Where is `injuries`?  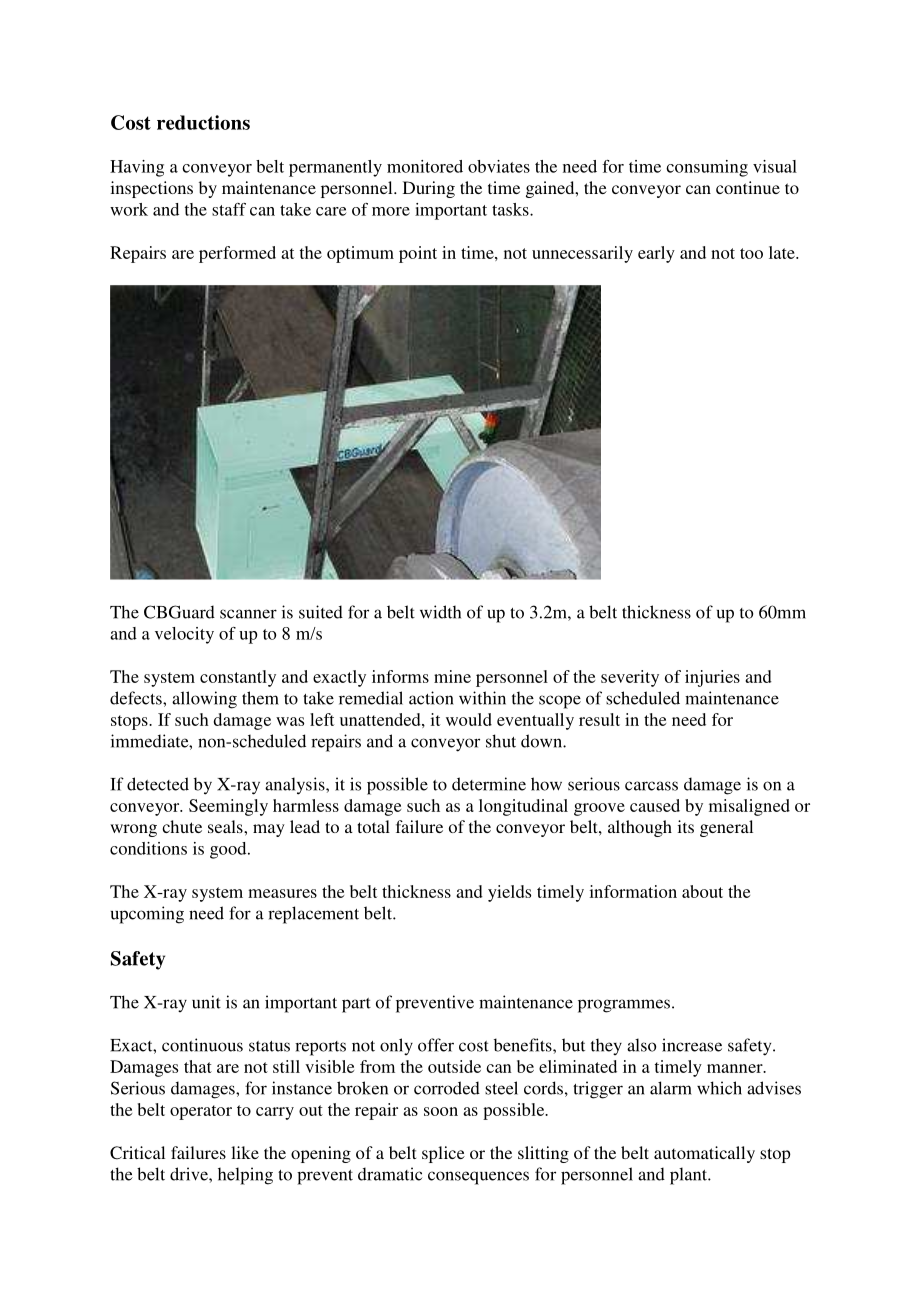
injuries is located at coordinates (712, 678).
